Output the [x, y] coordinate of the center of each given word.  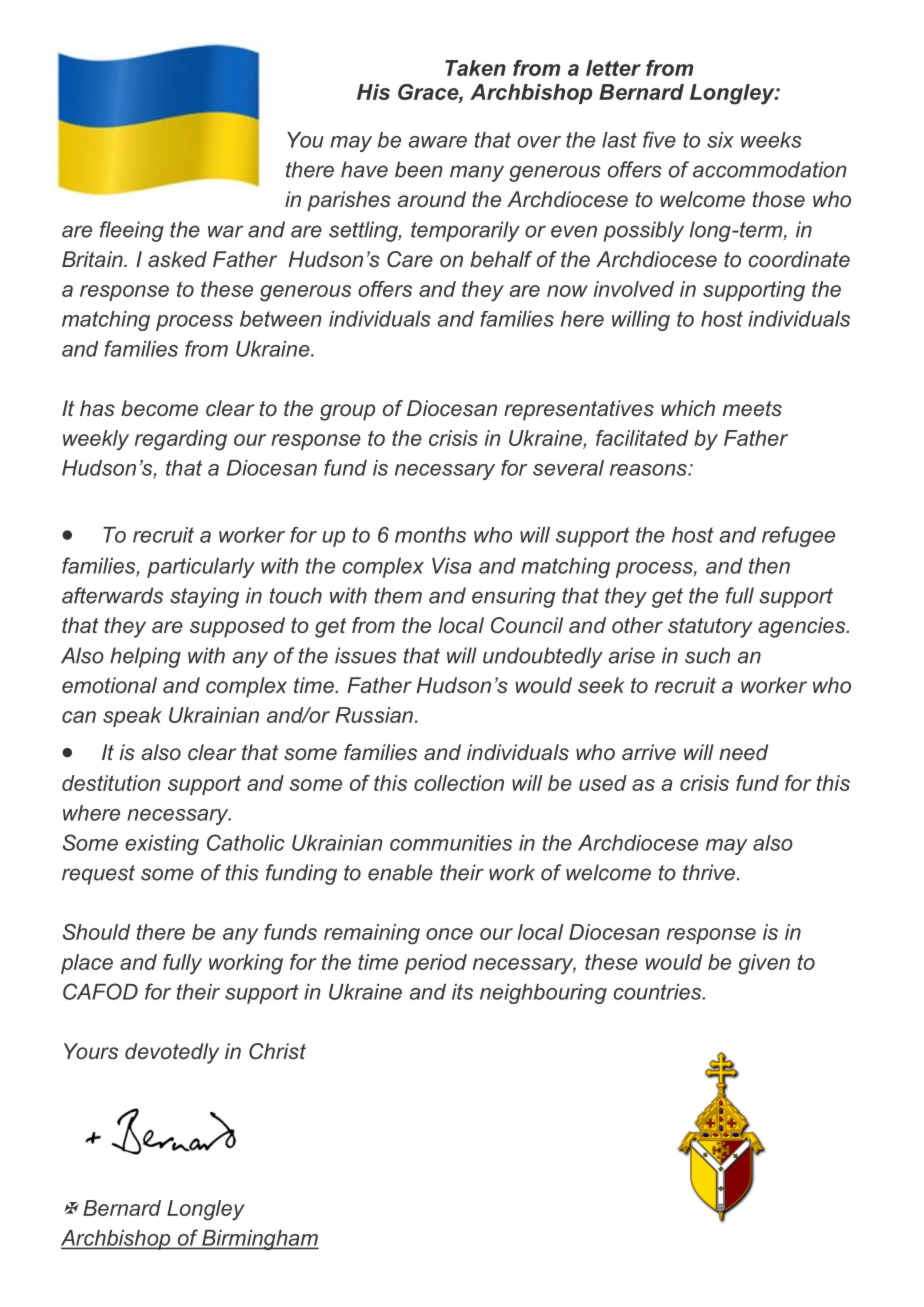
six [720, 140]
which [688, 408]
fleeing [132, 231]
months [430, 535]
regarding [181, 440]
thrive [709, 872]
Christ [277, 1051]
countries [658, 992]
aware [437, 142]
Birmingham [259, 1240]
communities [451, 843]
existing [162, 845]
